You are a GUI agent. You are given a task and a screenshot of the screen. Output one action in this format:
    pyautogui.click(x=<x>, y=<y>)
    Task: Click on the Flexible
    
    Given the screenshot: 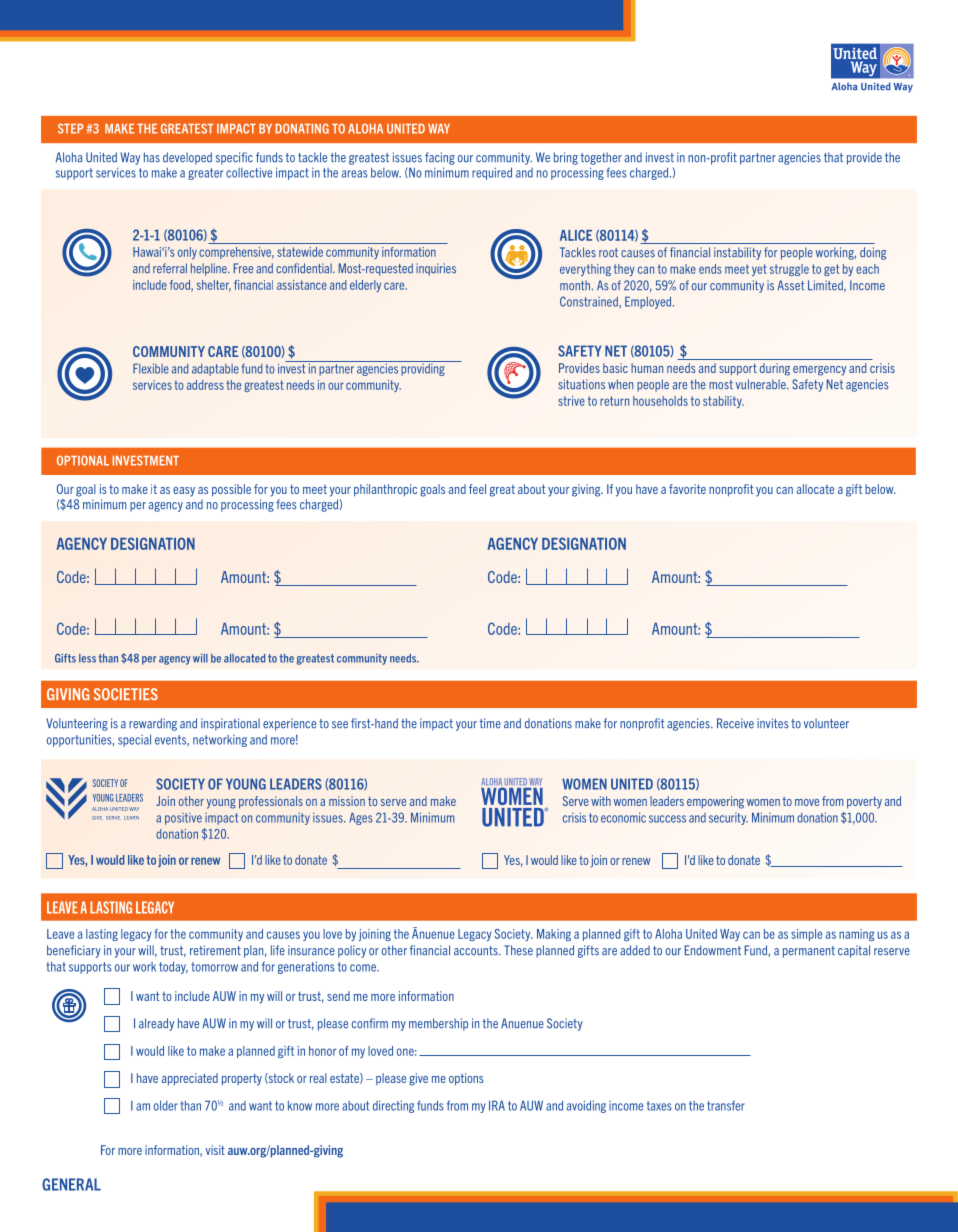 What is the action you would take?
    pyautogui.click(x=151, y=368)
